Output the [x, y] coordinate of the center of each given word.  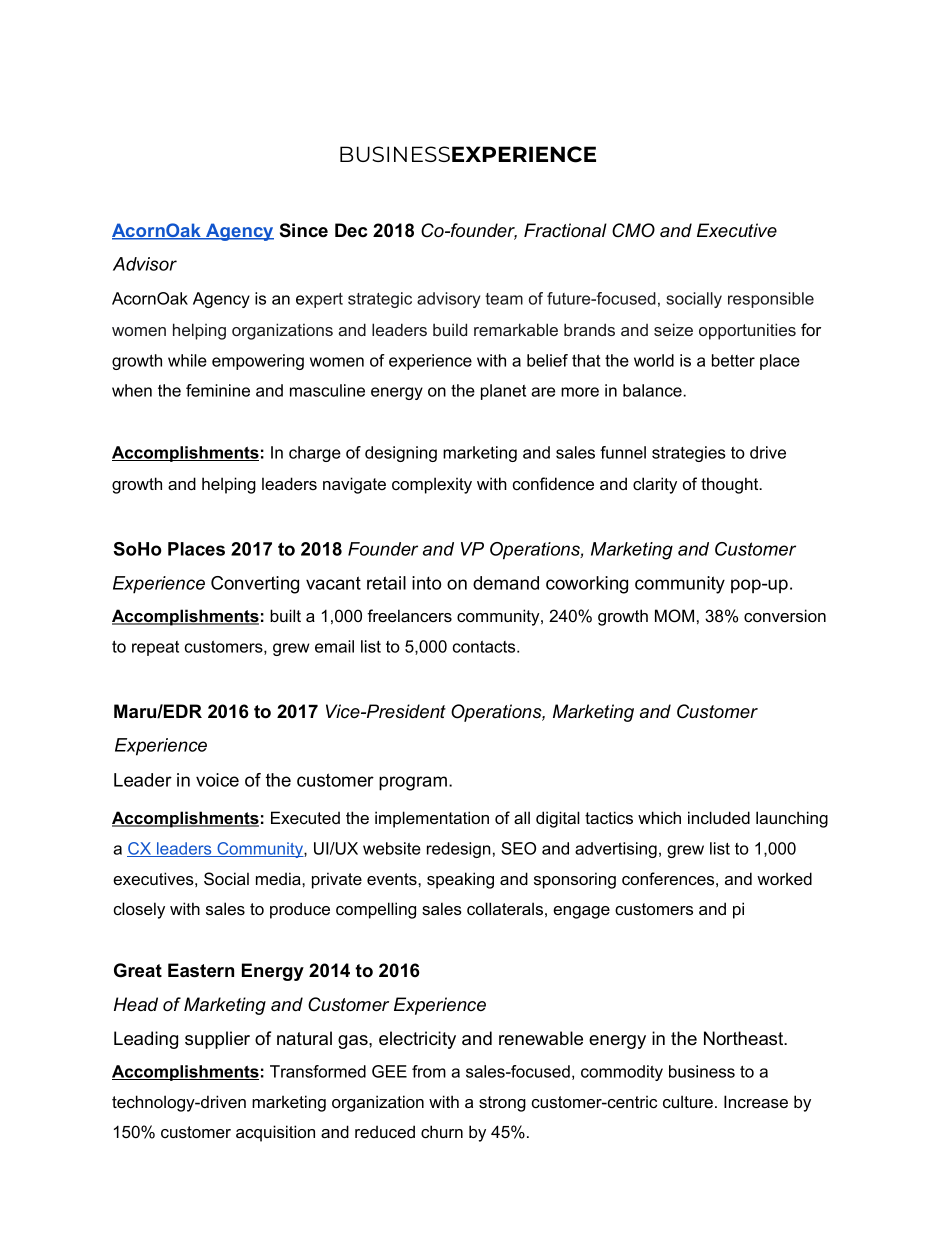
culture [688, 1101]
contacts [485, 647]
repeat [155, 648]
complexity [432, 485]
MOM [674, 616]
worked [784, 878]
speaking [460, 880]
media [279, 878]
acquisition [275, 1133]
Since [304, 230]
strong [502, 1104]
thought [731, 485]
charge [315, 454]
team [504, 299]
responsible [771, 300]
